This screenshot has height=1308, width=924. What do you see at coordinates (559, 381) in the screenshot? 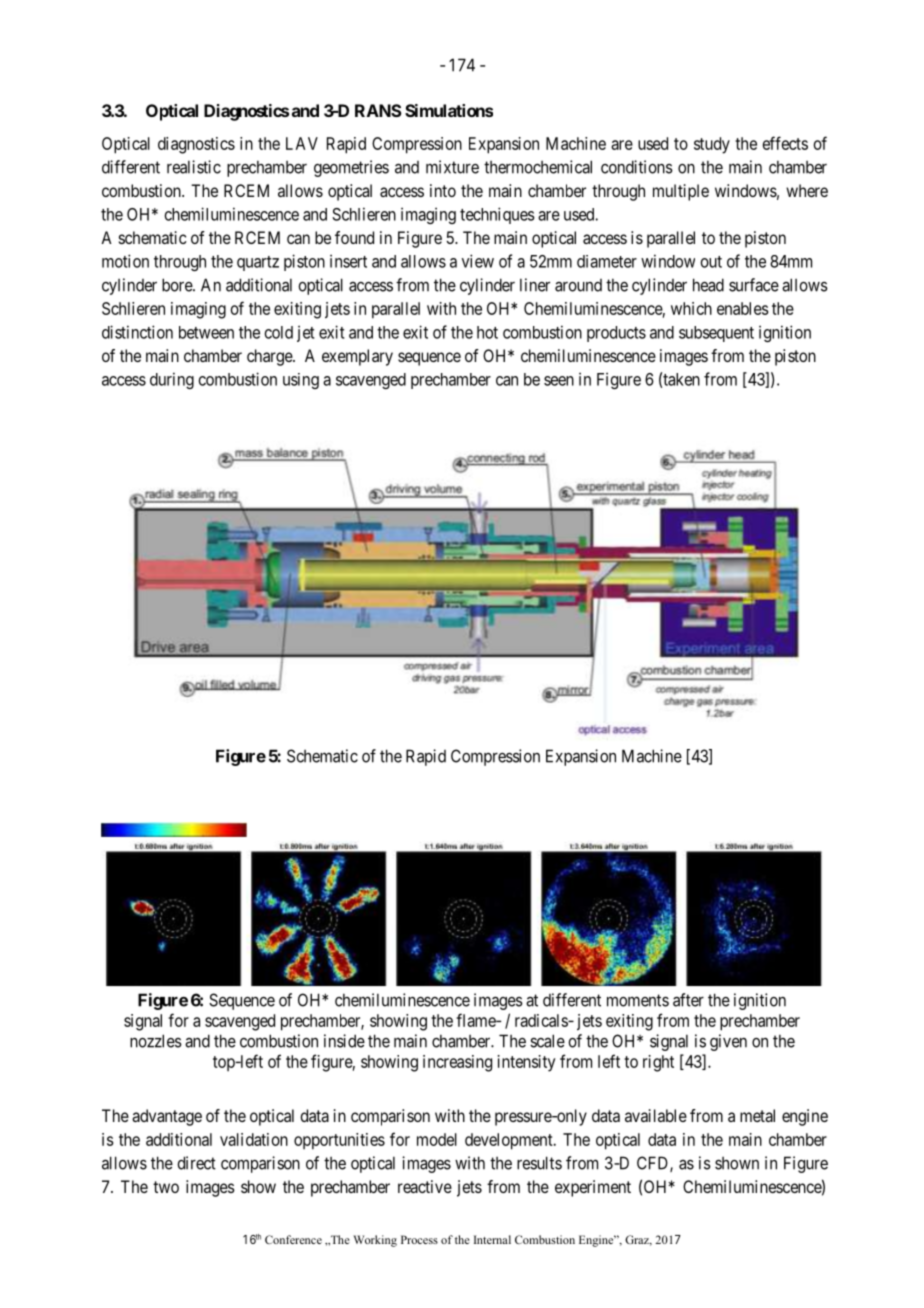
I see `seen` at bounding box center [559, 381].
